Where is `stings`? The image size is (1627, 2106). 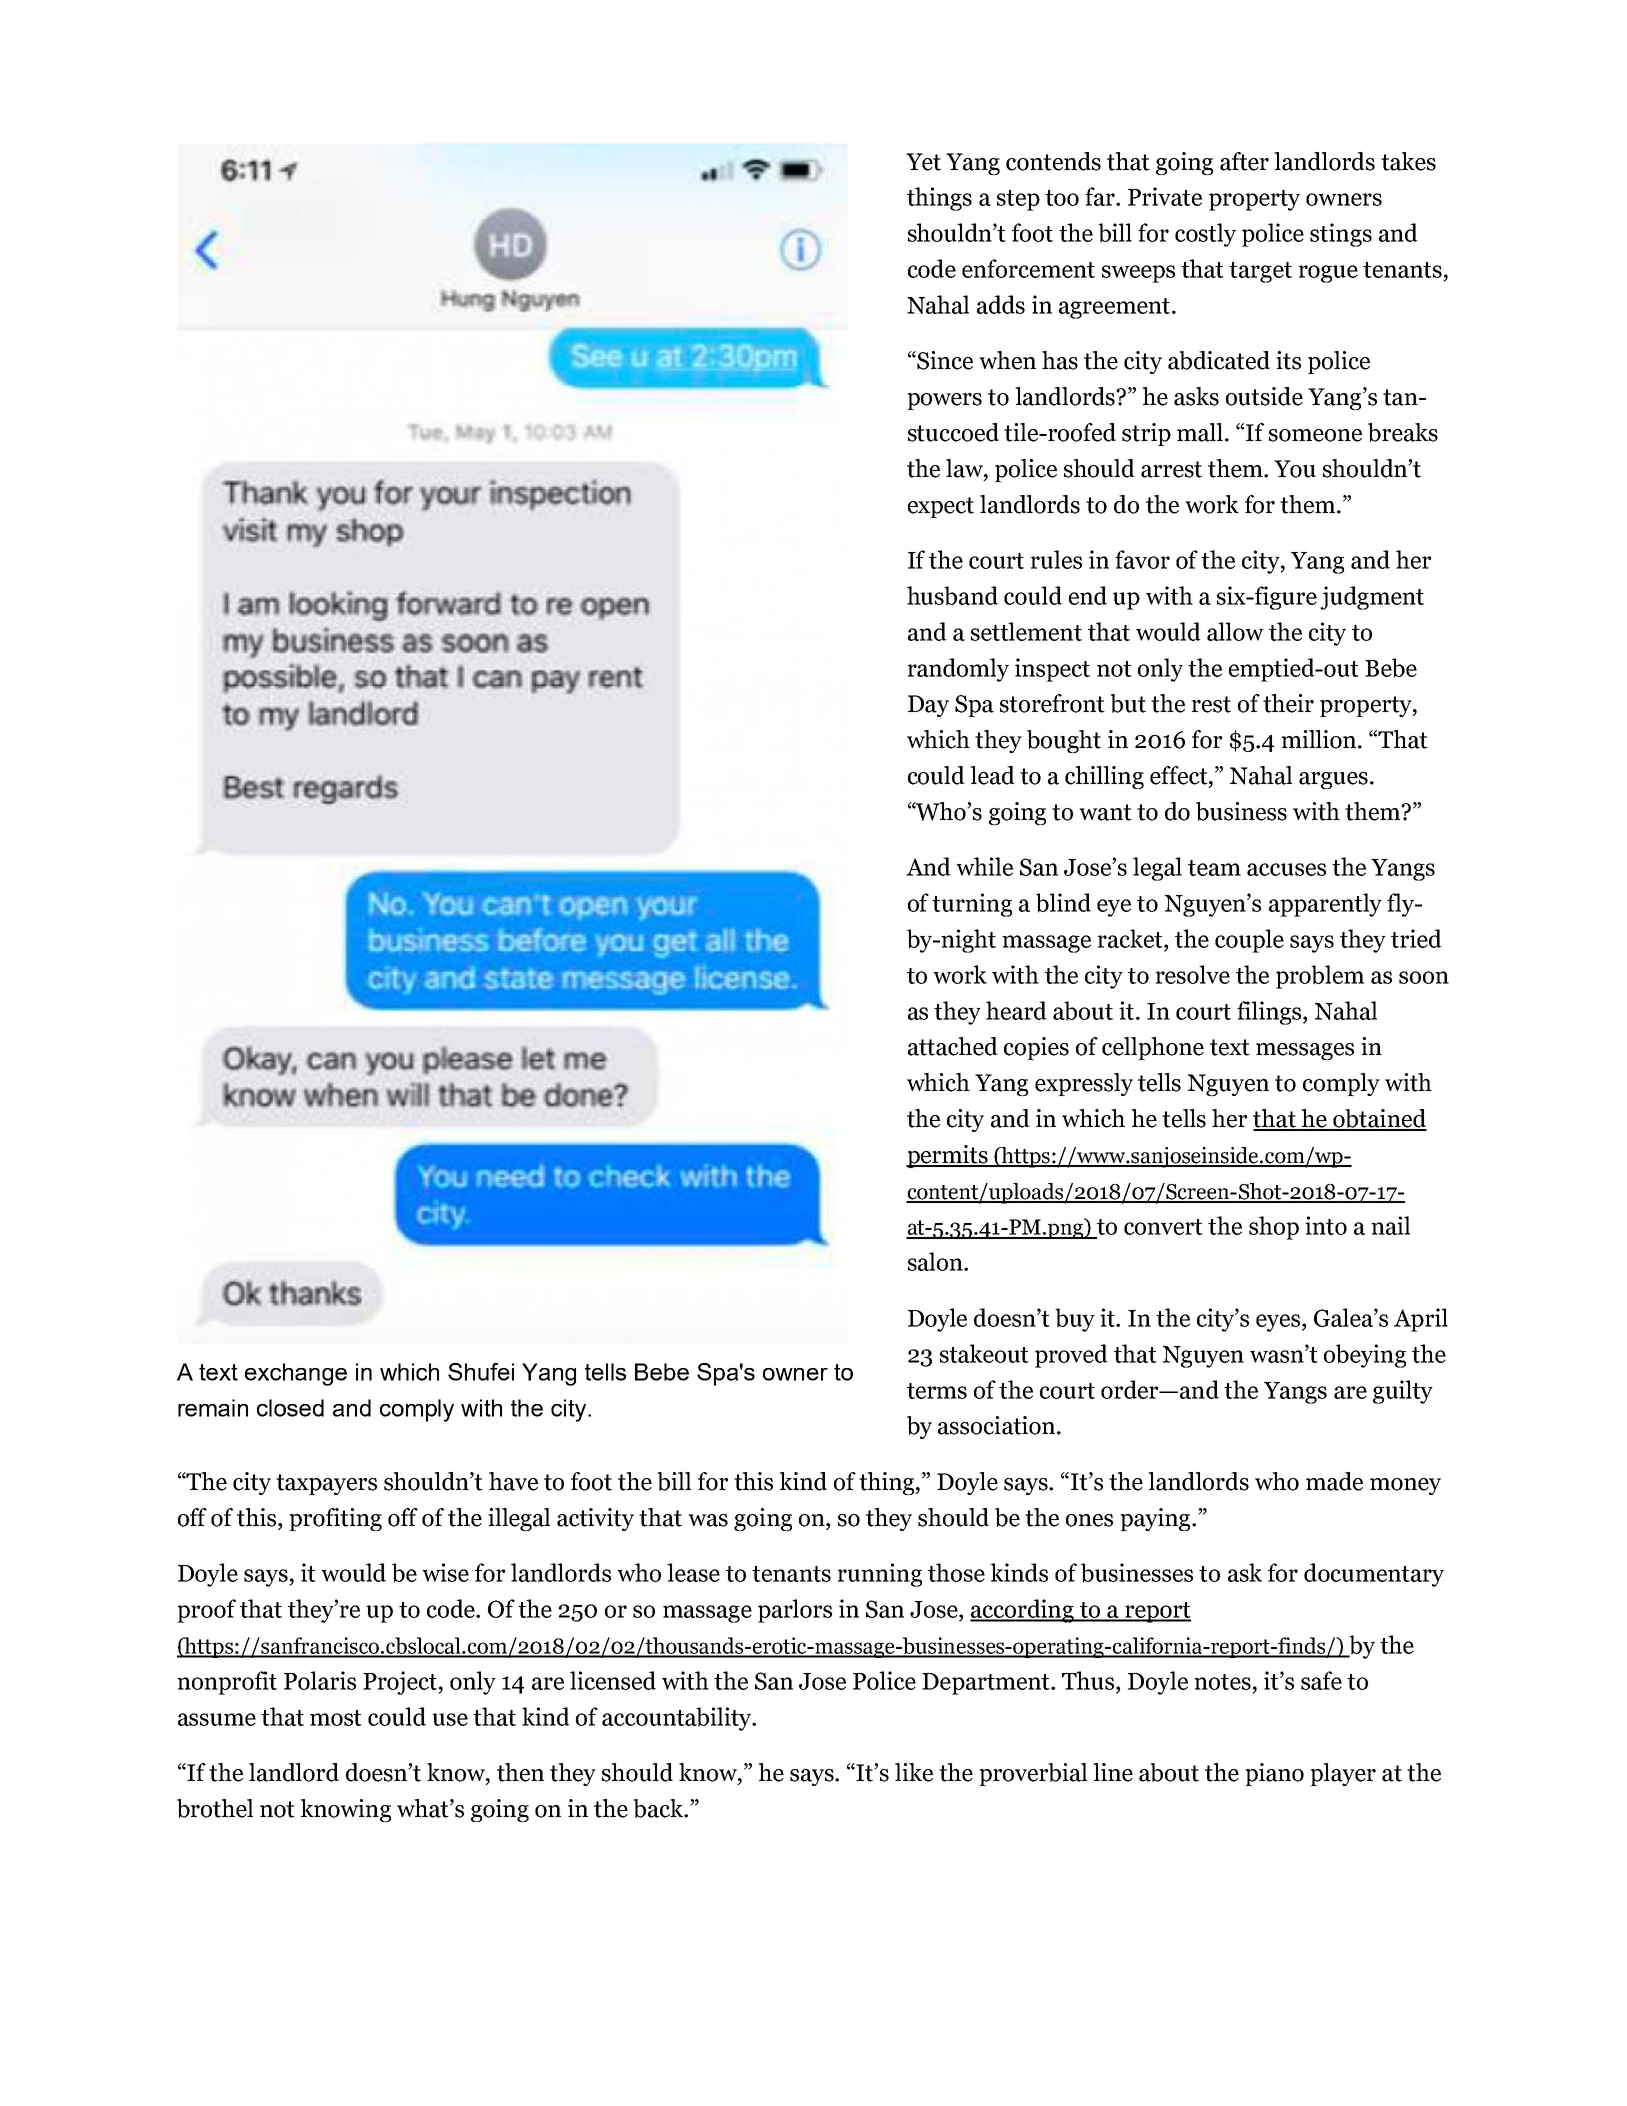
stings is located at coordinates (1341, 235).
